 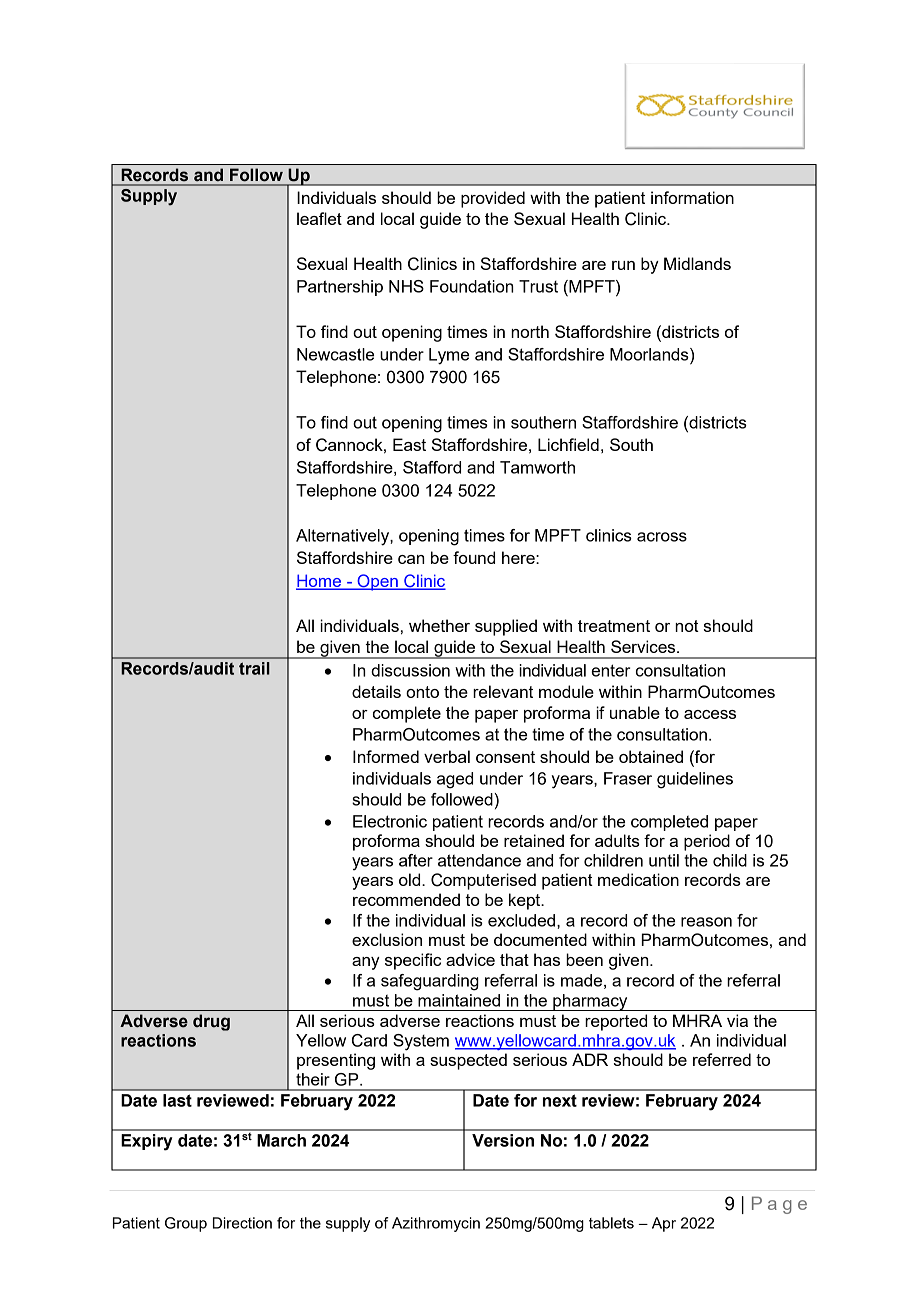 I want to click on reason, so click(x=706, y=922).
